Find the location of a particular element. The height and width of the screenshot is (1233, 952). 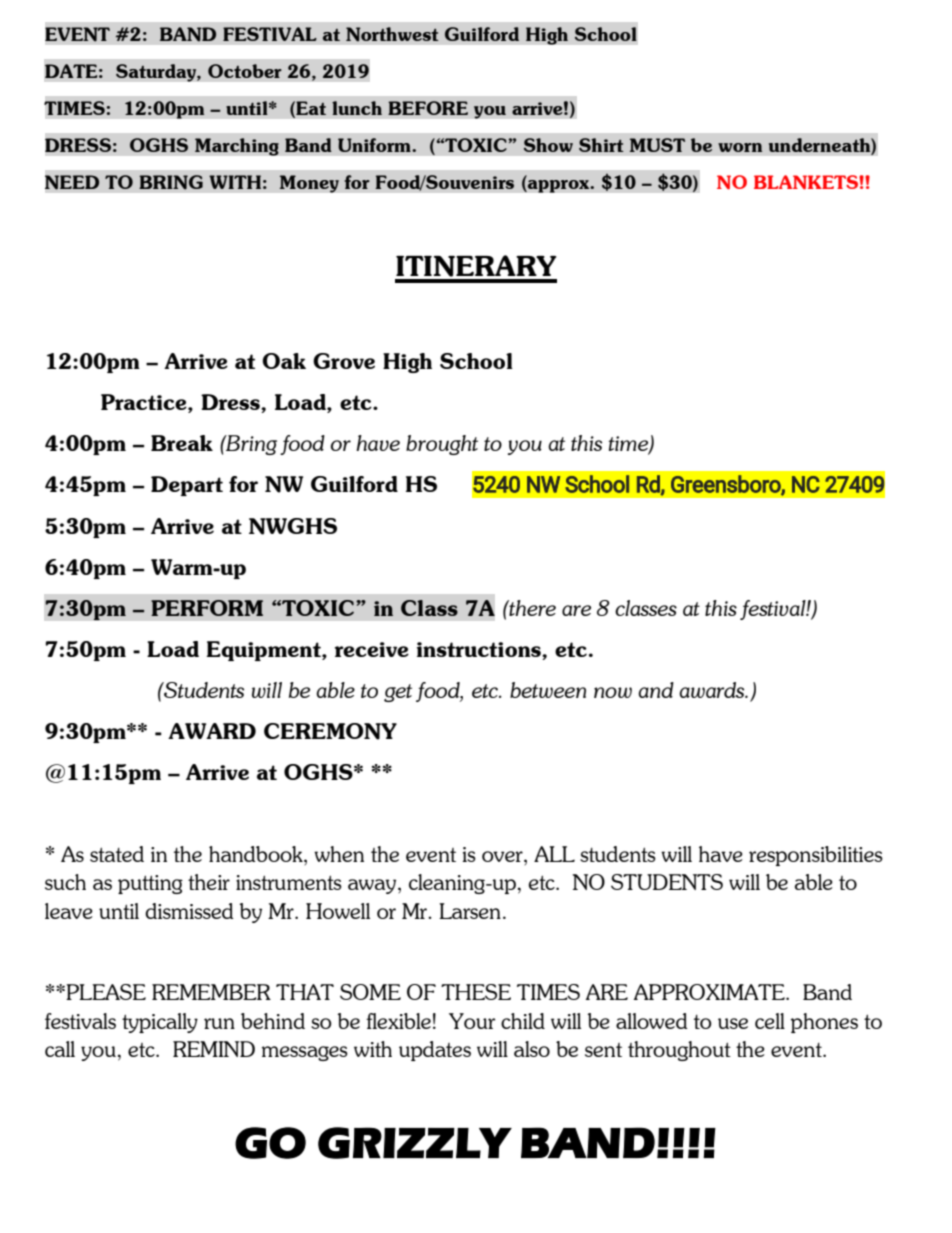

GRIZZLY is located at coordinates (415, 1143).
